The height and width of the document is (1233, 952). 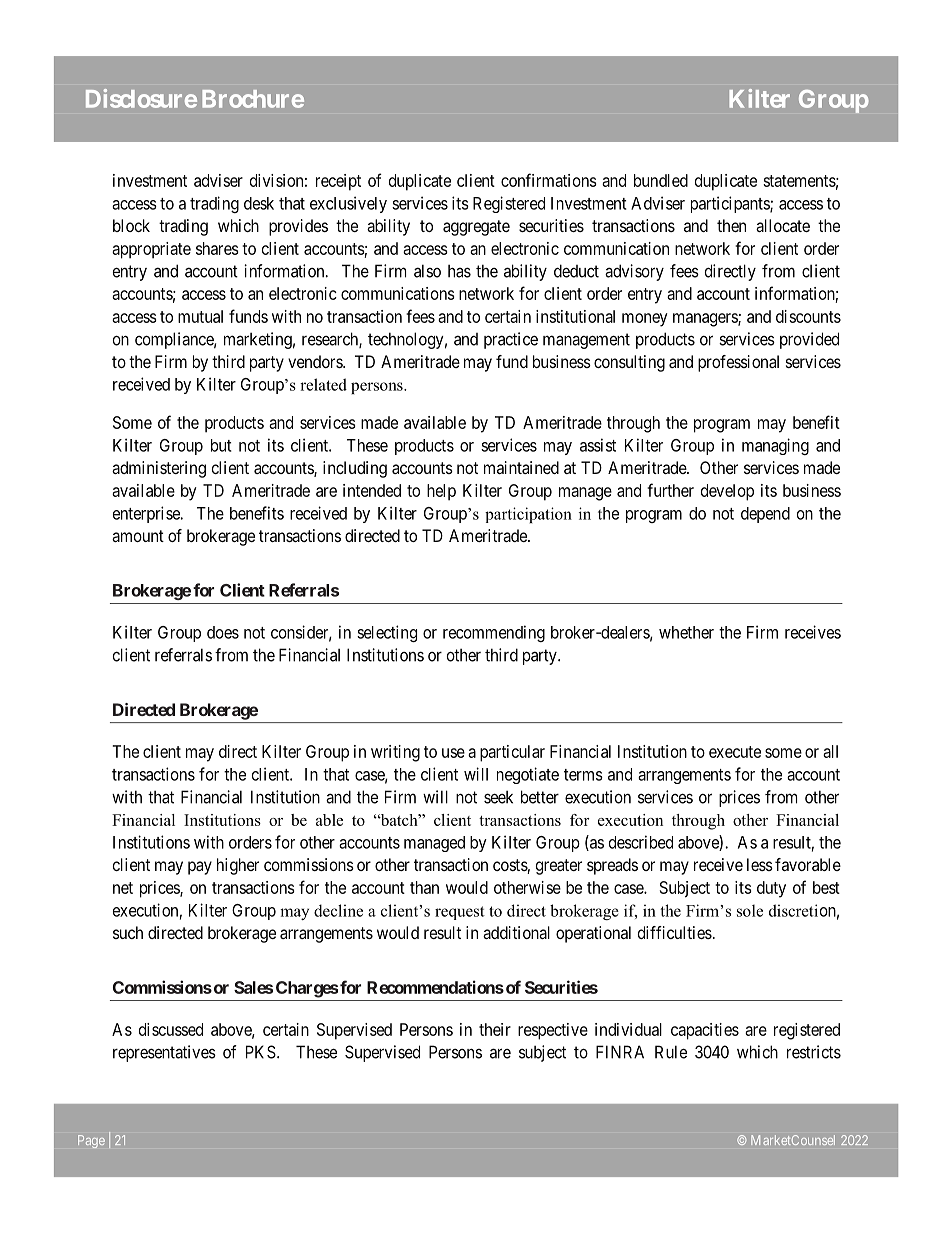 I want to click on pay, so click(x=200, y=868).
